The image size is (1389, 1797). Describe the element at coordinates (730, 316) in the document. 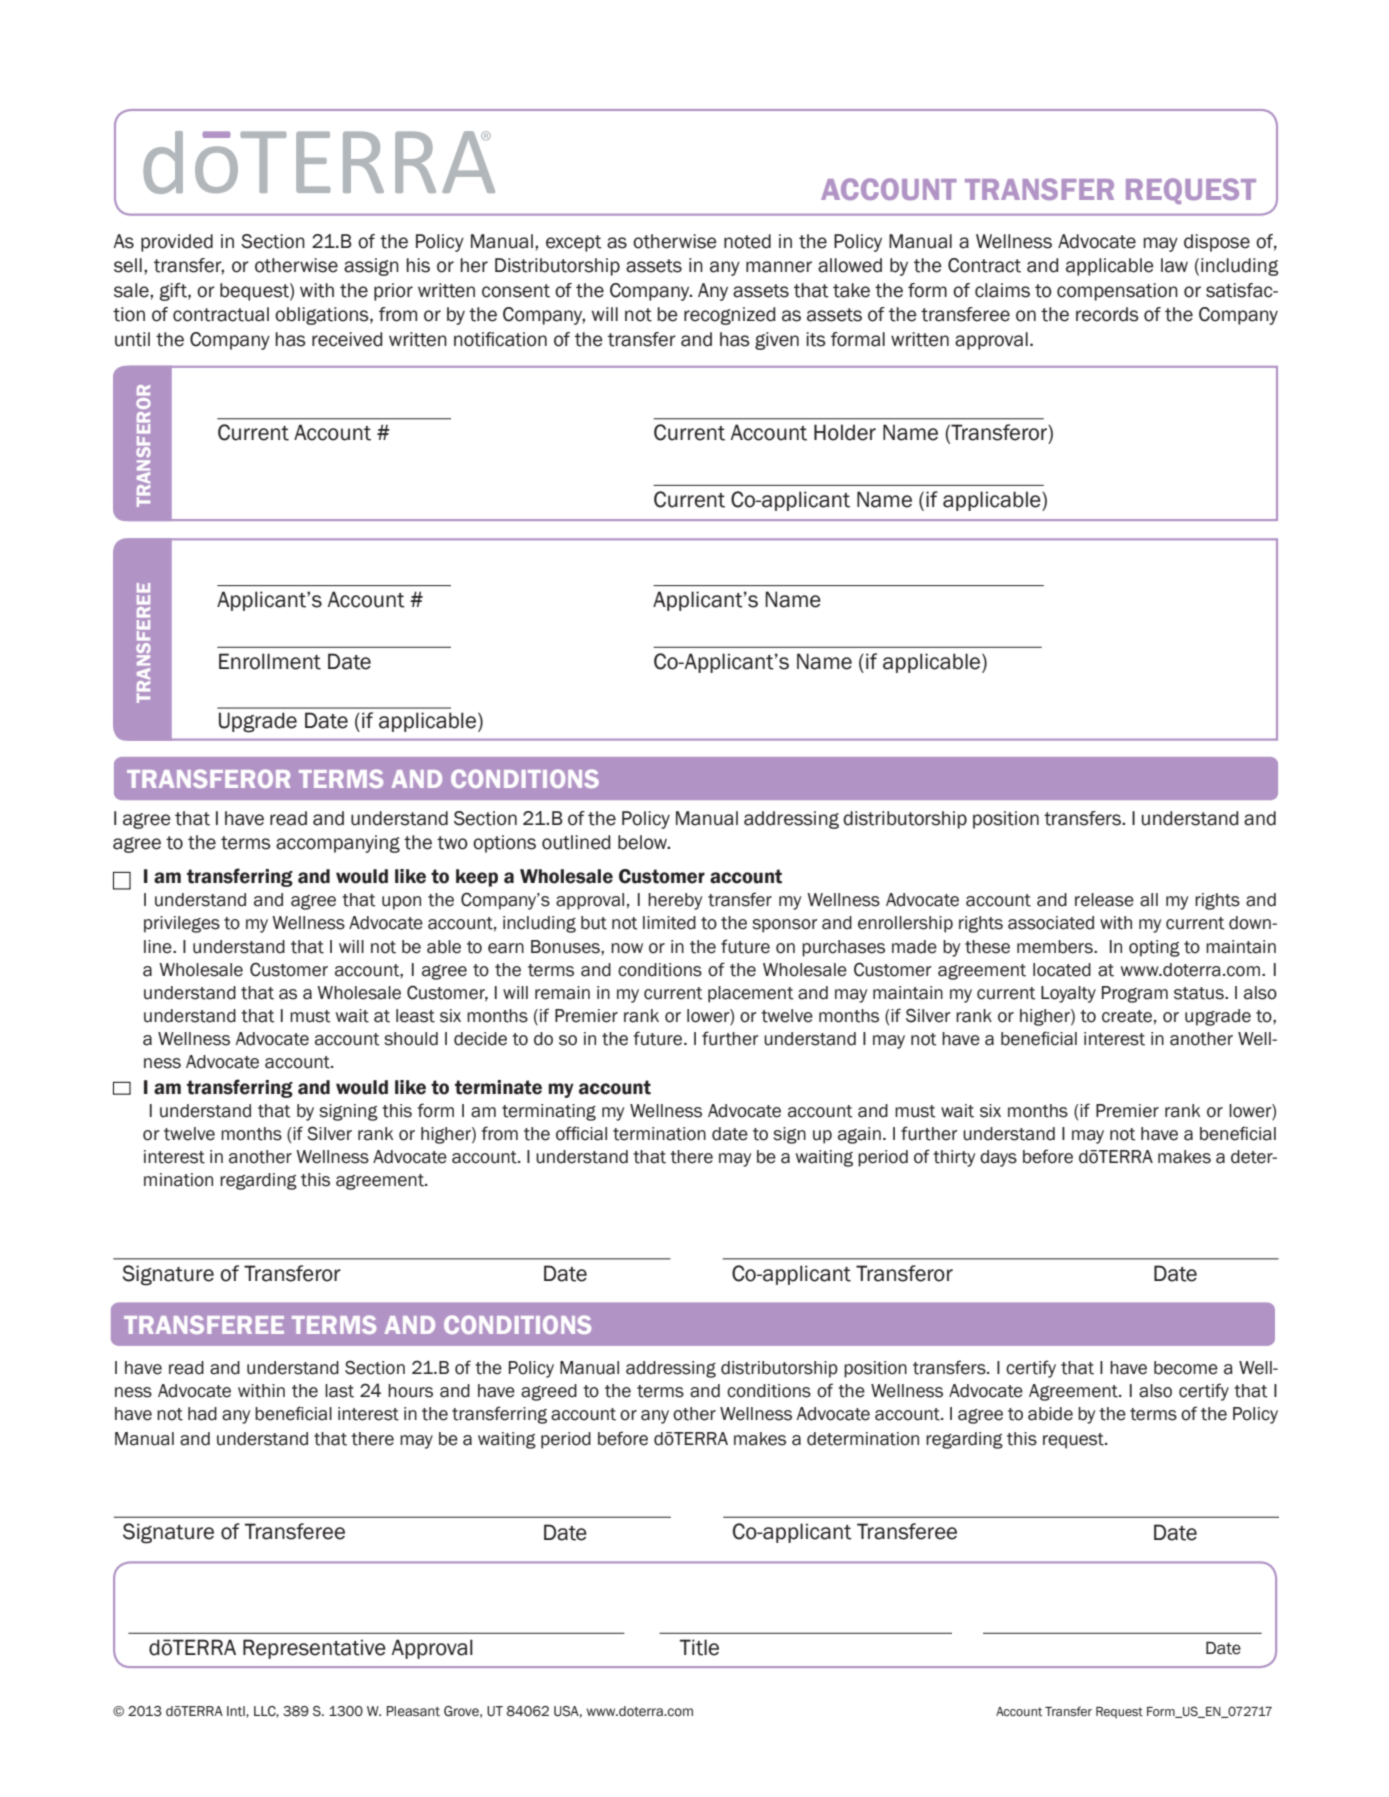

I see `recognized` at that location.
